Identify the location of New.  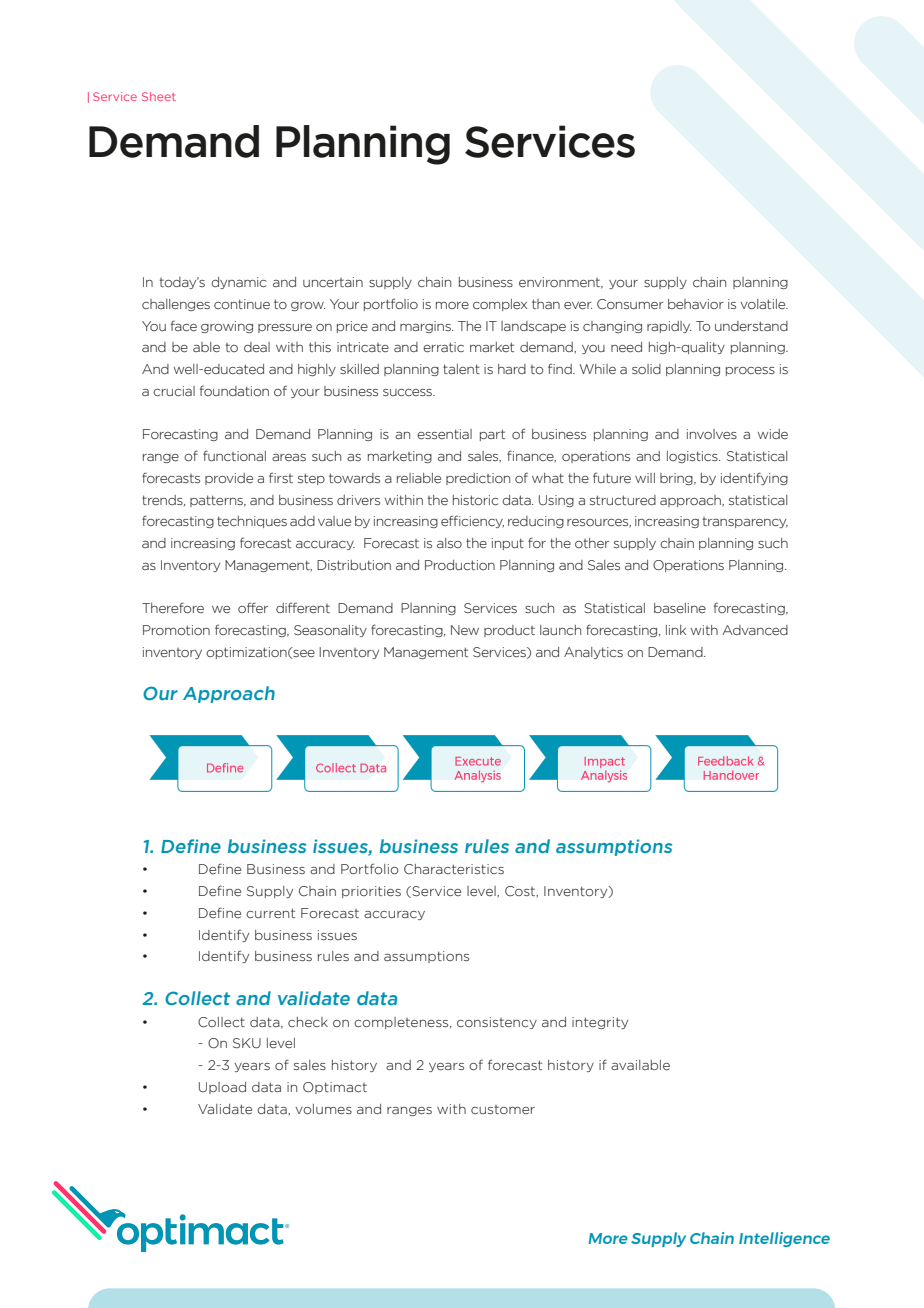
(465, 630).
